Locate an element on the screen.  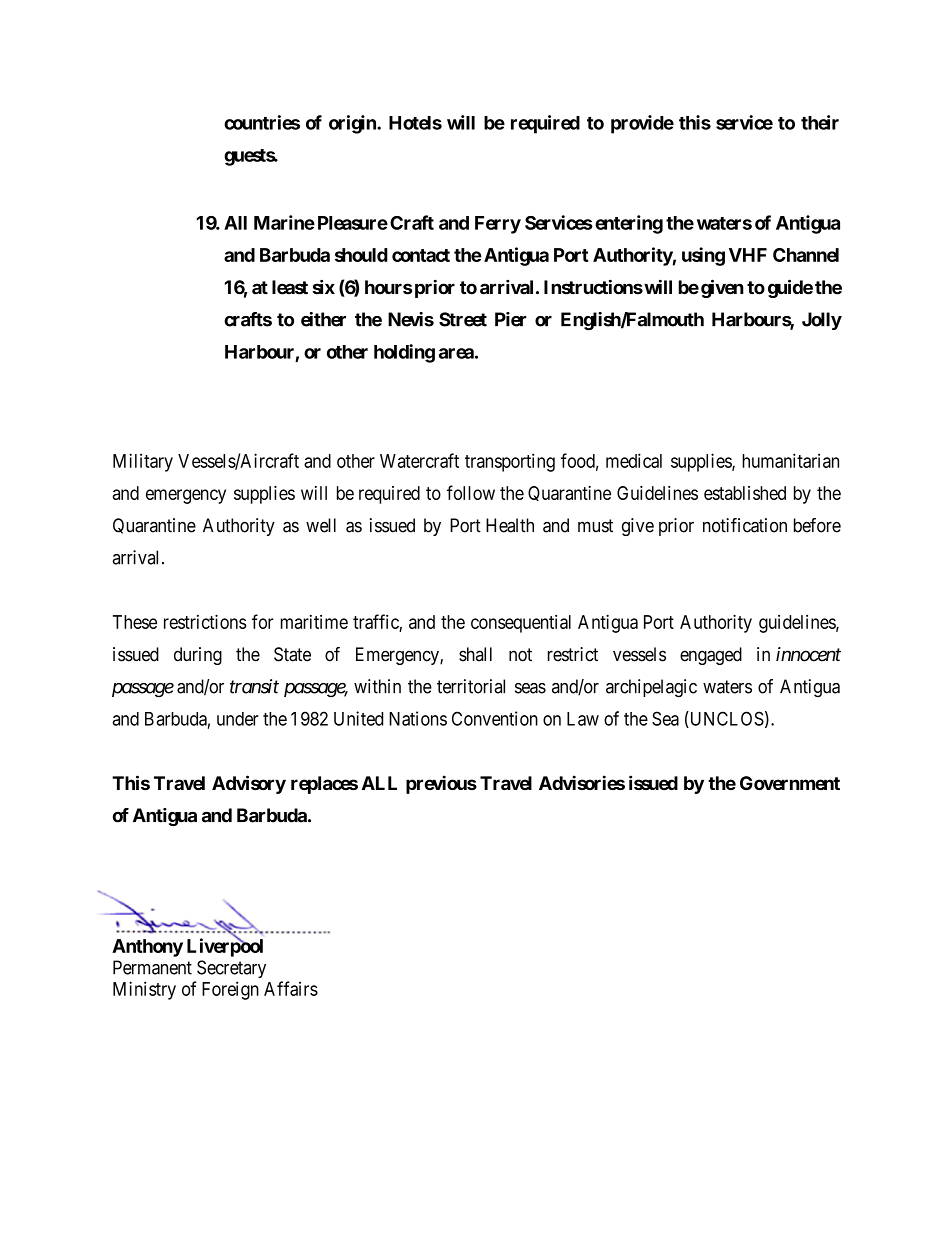
Secretary is located at coordinates (231, 969).
